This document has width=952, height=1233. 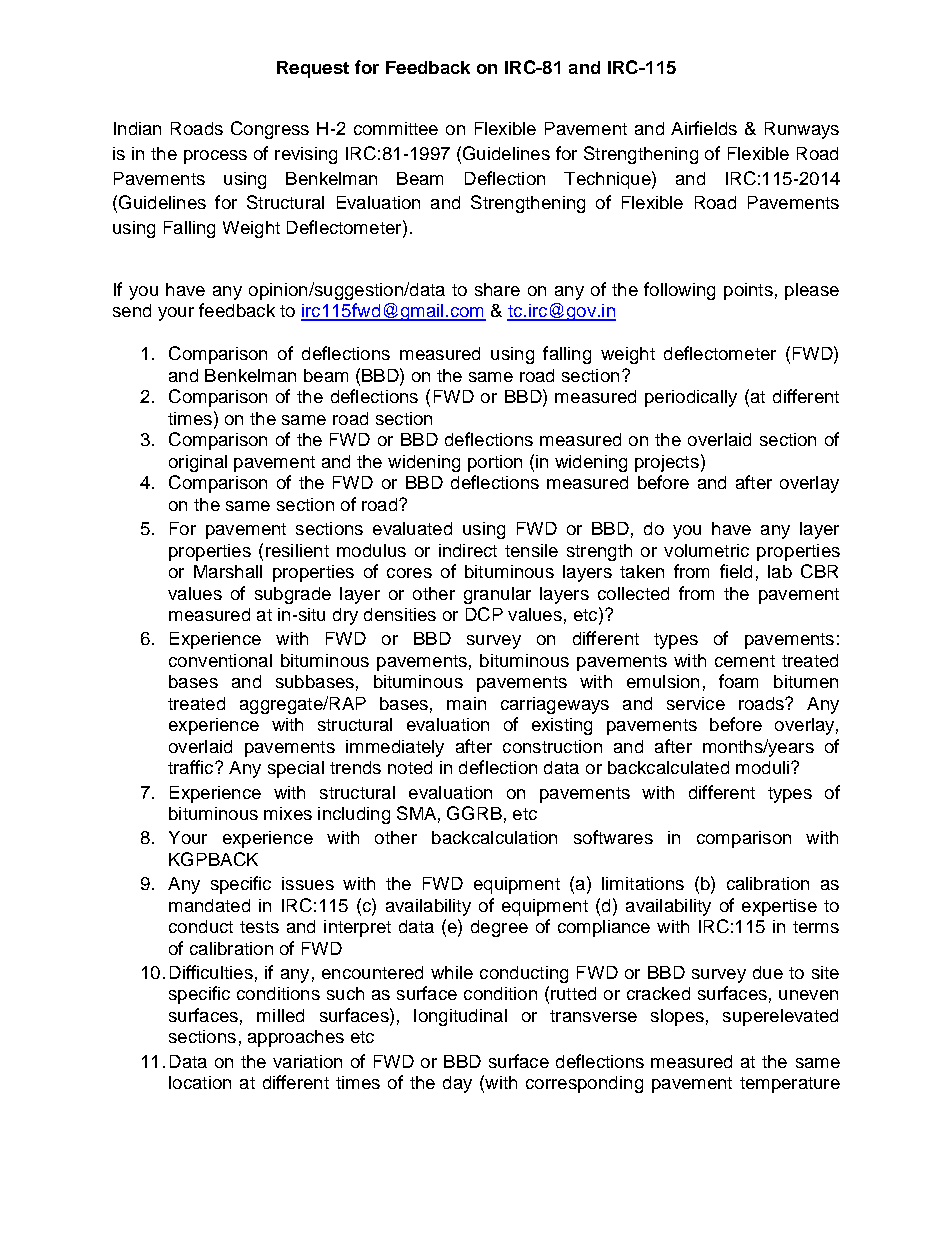 What do you see at coordinates (790, 1085) in the document?
I see `temperature` at bounding box center [790, 1085].
